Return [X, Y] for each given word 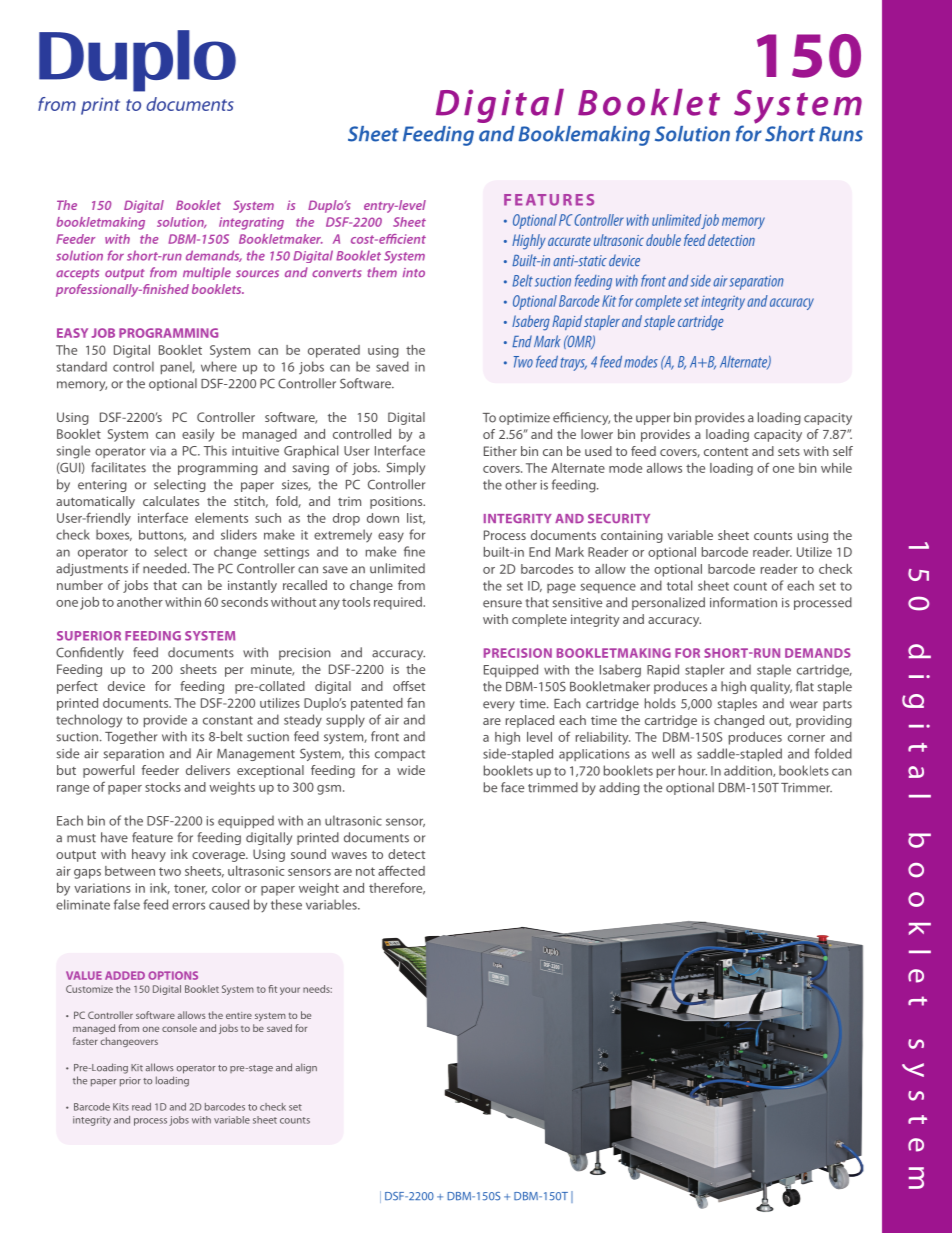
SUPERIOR [89, 636]
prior [130, 1082]
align [306, 1068]
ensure [502, 604]
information [743, 602]
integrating [251, 223]
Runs [841, 134]
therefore [397, 888]
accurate [569, 241]
